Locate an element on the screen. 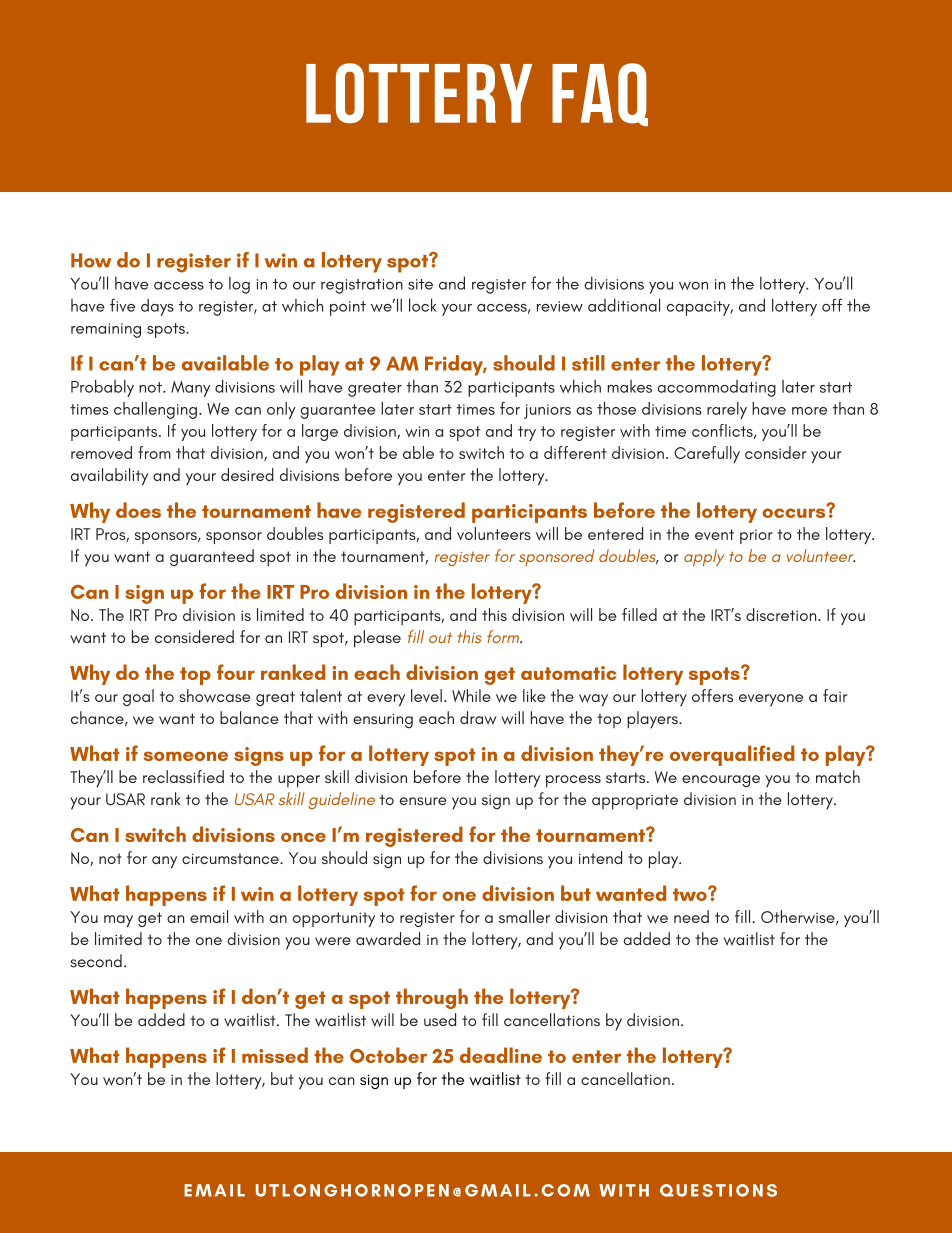 This screenshot has height=1233, width=952. apply is located at coordinates (704, 557).
